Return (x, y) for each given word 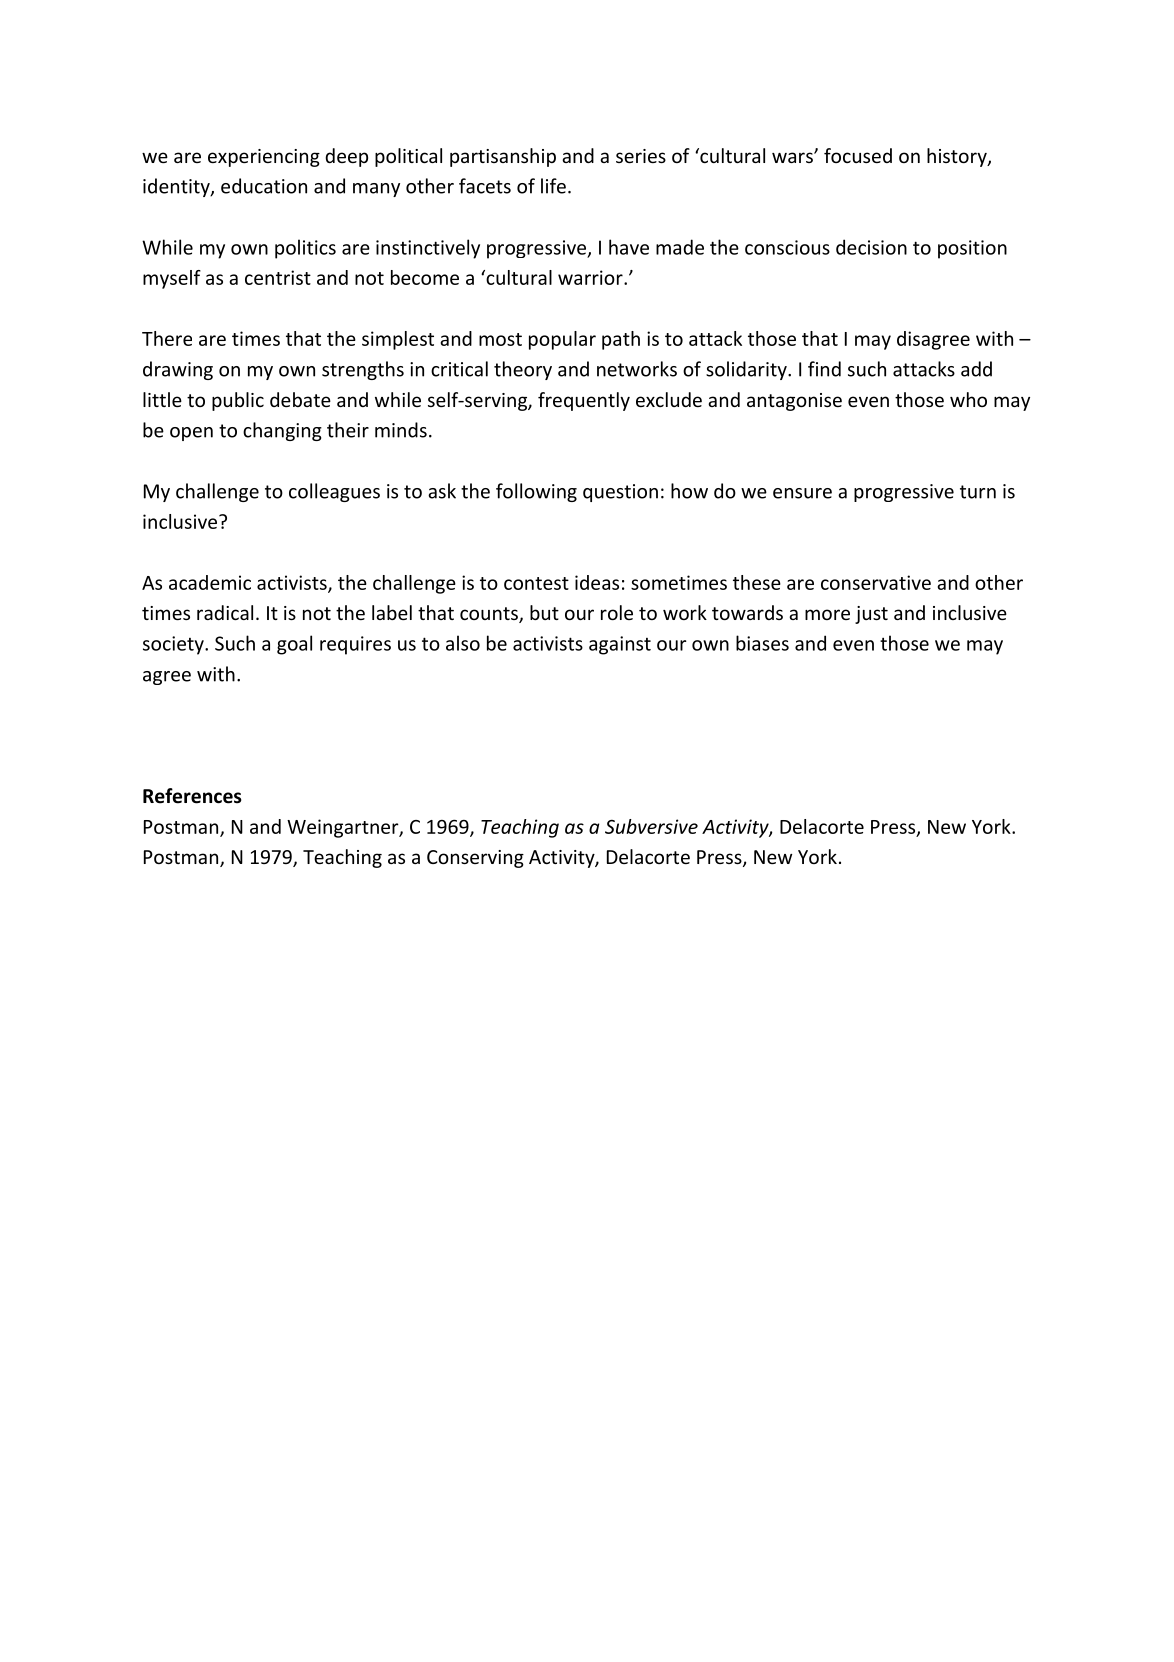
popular (562, 340)
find (824, 369)
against (620, 645)
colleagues (334, 492)
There (167, 338)
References (192, 796)
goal (294, 645)
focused (858, 155)
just (871, 615)
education (264, 186)
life (553, 186)
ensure (802, 493)
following (536, 492)
